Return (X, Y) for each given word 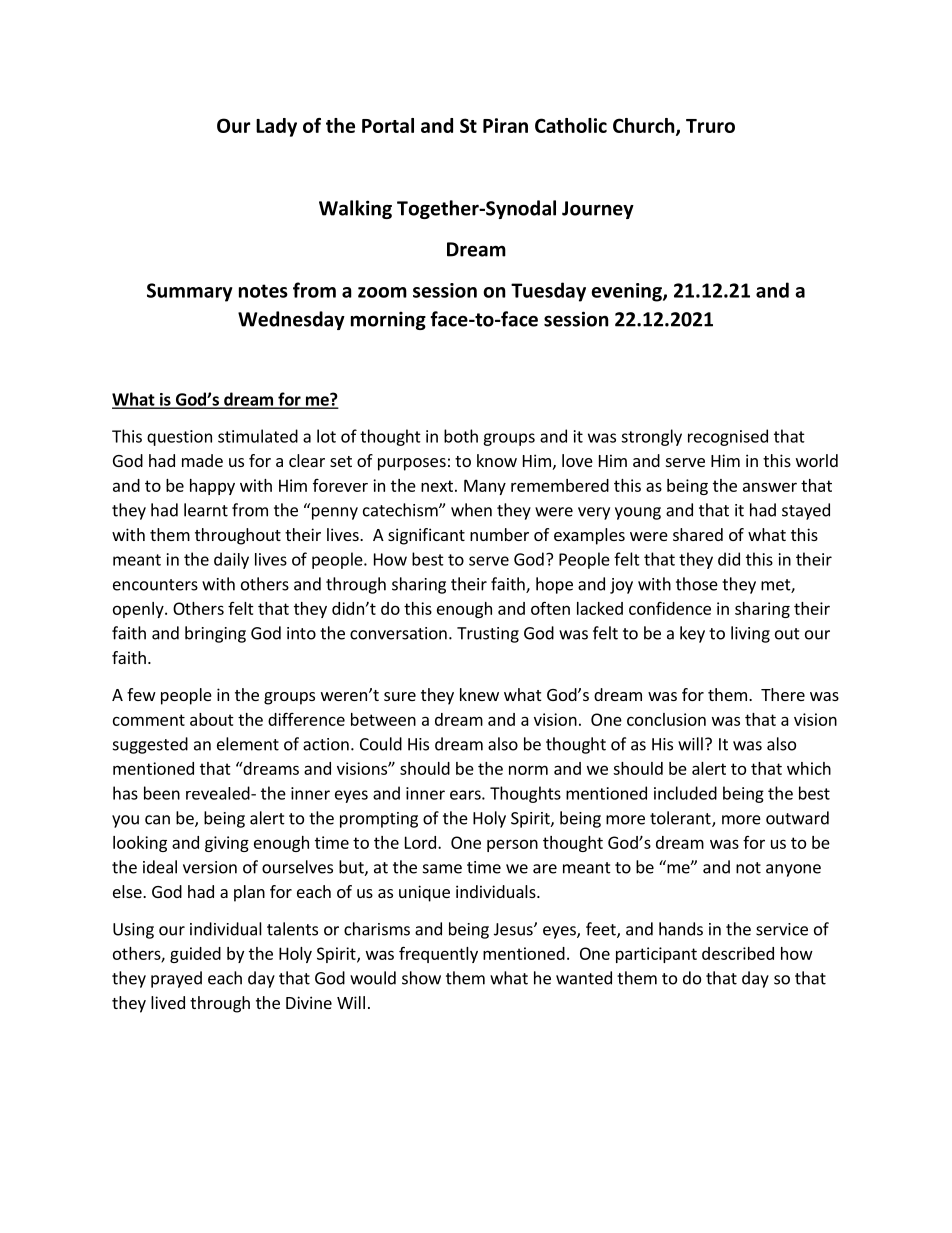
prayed (176, 979)
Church (645, 127)
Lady (276, 127)
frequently (438, 954)
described (738, 953)
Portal (388, 125)
